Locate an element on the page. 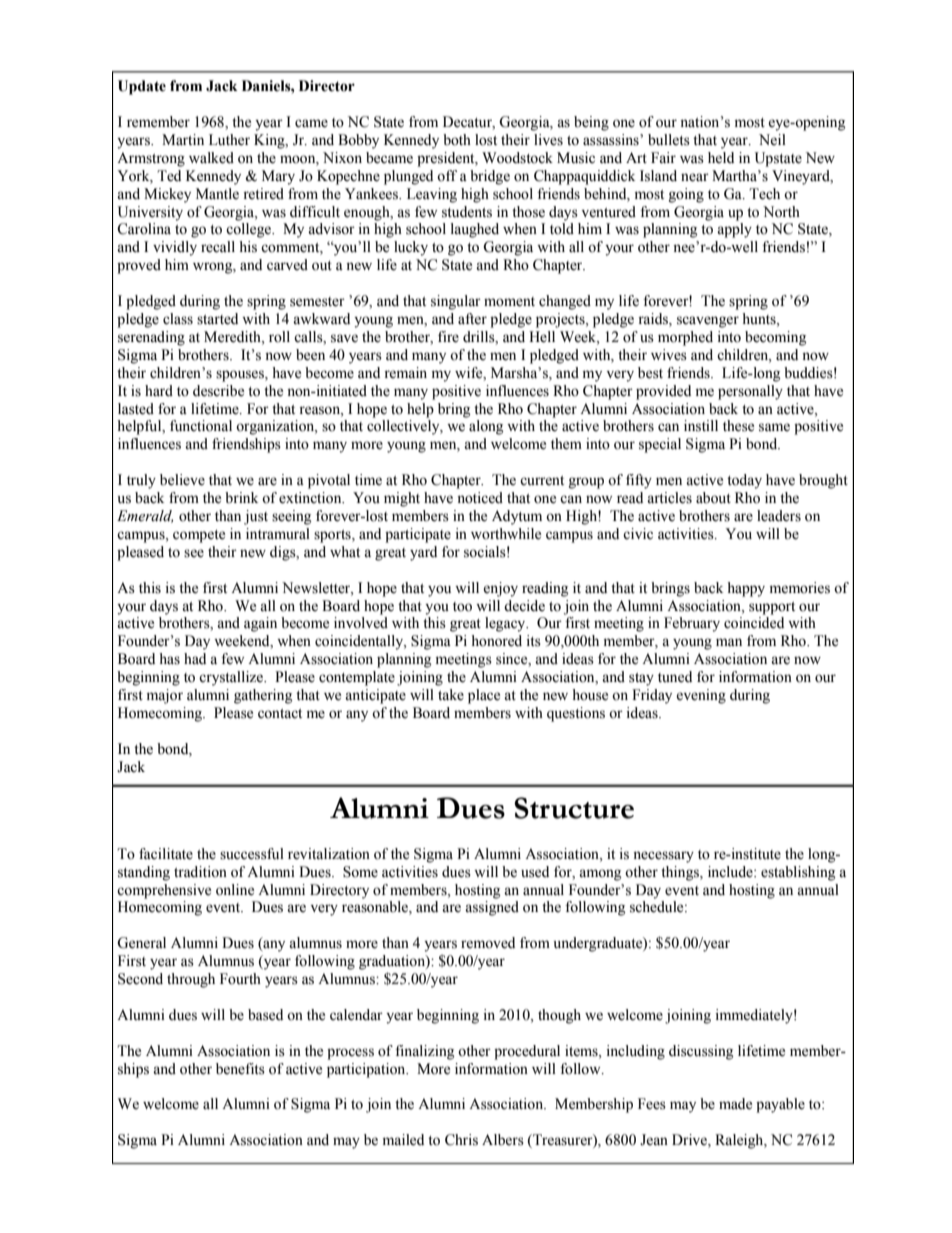 The height and width of the document is (1233, 952). again is located at coordinates (260, 624).
